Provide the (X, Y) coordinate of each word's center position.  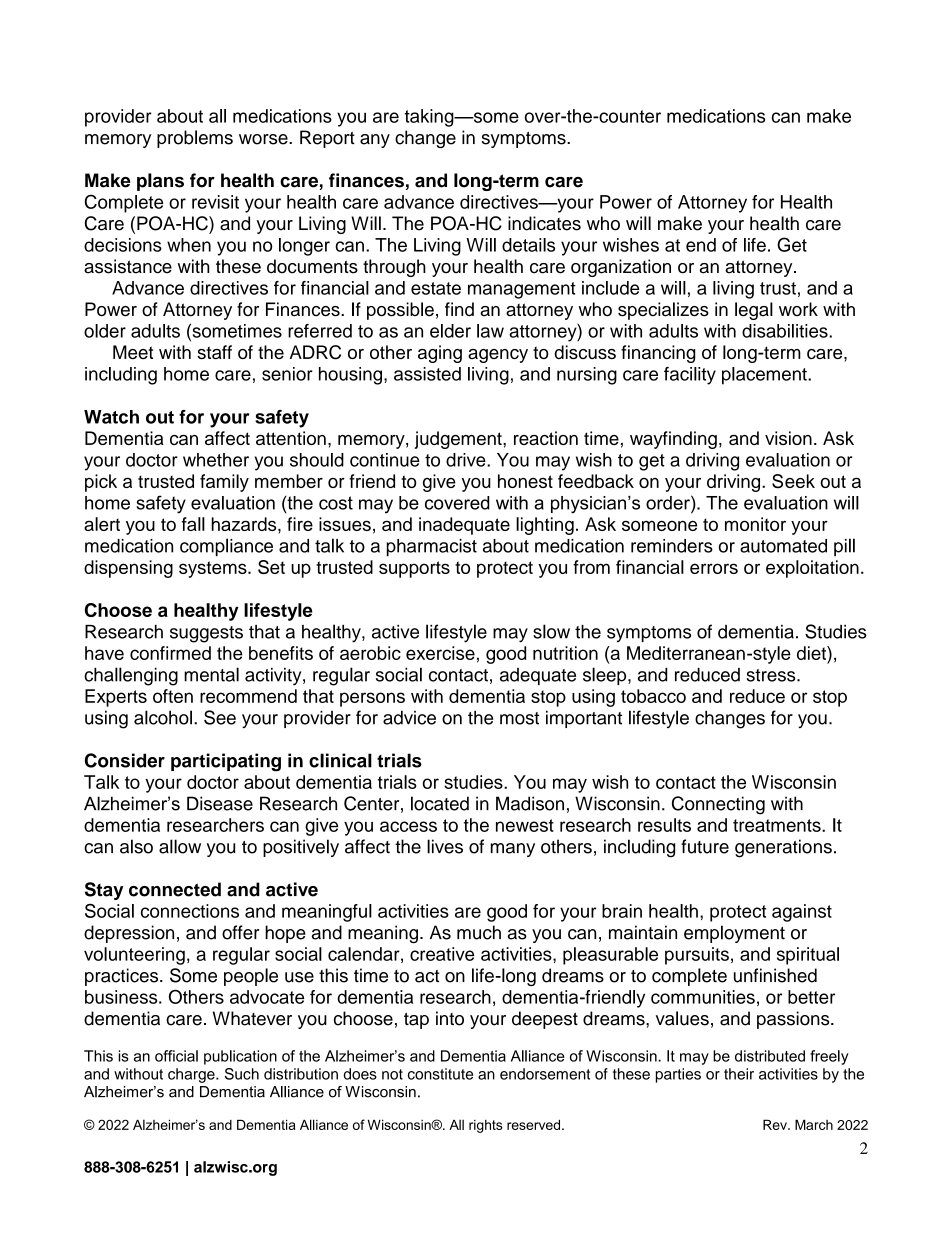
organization (621, 268)
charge (192, 1075)
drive (467, 460)
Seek (793, 481)
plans (160, 182)
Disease (220, 803)
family (224, 483)
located (440, 803)
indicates (544, 223)
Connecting (718, 805)
